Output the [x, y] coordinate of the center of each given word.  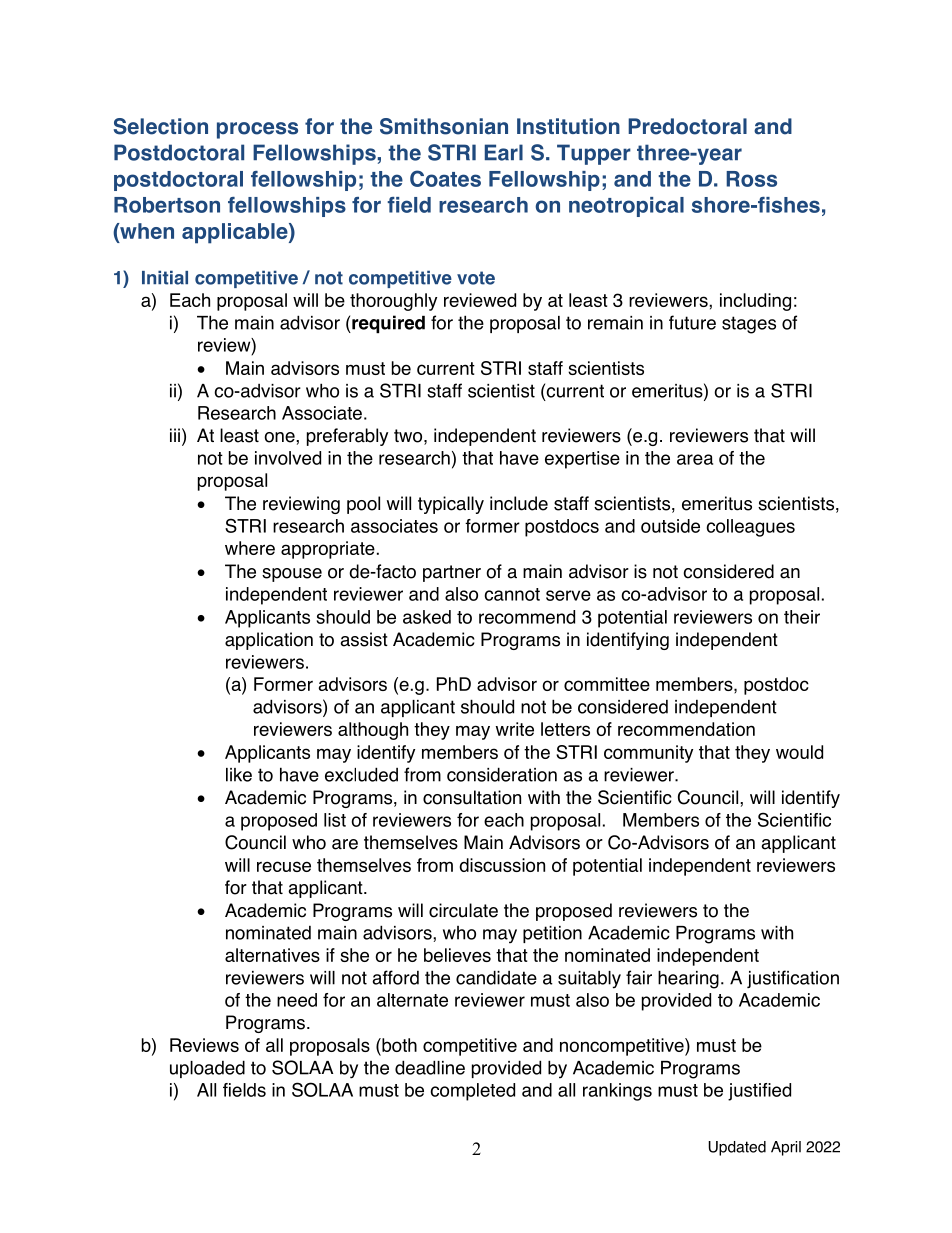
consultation [472, 797]
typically [451, 505]
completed [472, 1092]
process [257, 130]
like [239, 775]
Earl [504, 152]
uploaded [207, 1069]
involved [288, 458]
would [799, 752]
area [695, 459]
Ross [751, 179]
